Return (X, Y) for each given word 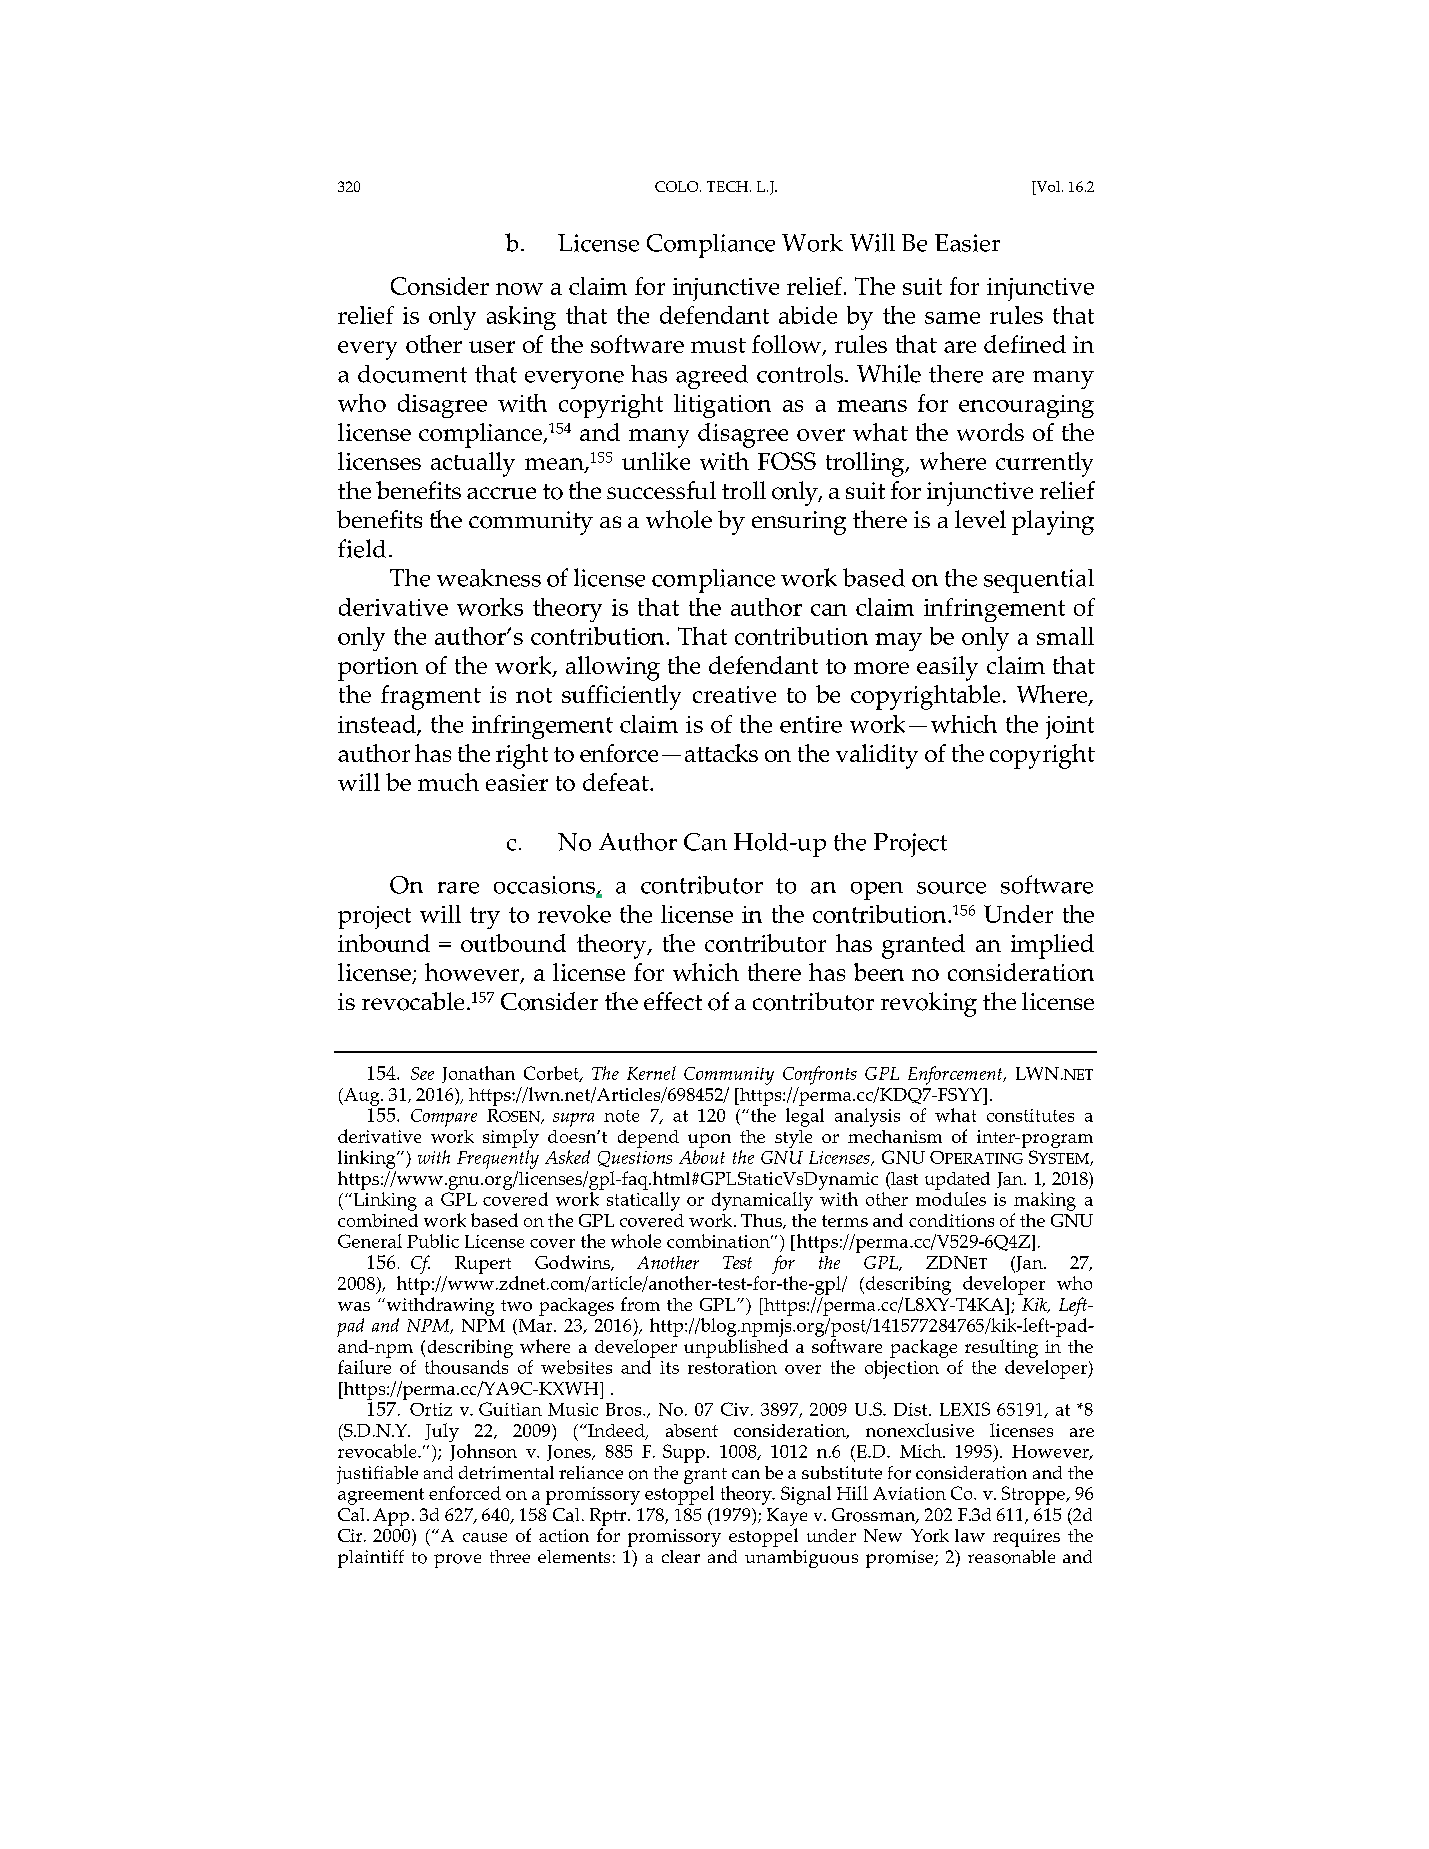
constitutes (1030, 1115)
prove (457, 1561)
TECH (729, 186)
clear (681, 1556)
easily (947, 668)
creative (734, 694)
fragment (431, 697)
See (422, 1073)
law (970, 1535)
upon (709, 1141)
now (519, 289)
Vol (1048, 188)
